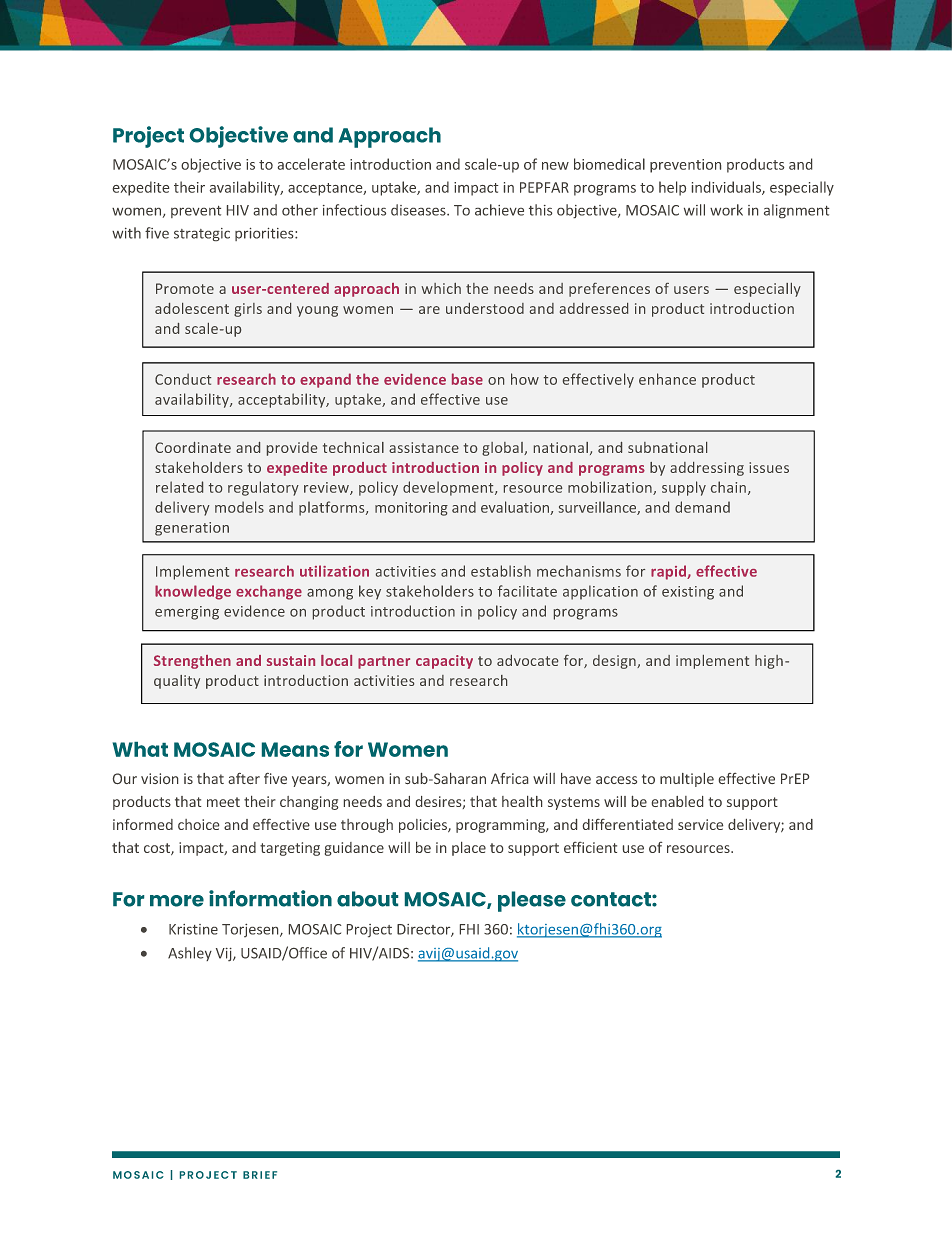 The width and height of the image is (952, 1233). What do you see at coordinates (687, 780) in the image?
I see `multiple` at bounding box center [687, 780].
